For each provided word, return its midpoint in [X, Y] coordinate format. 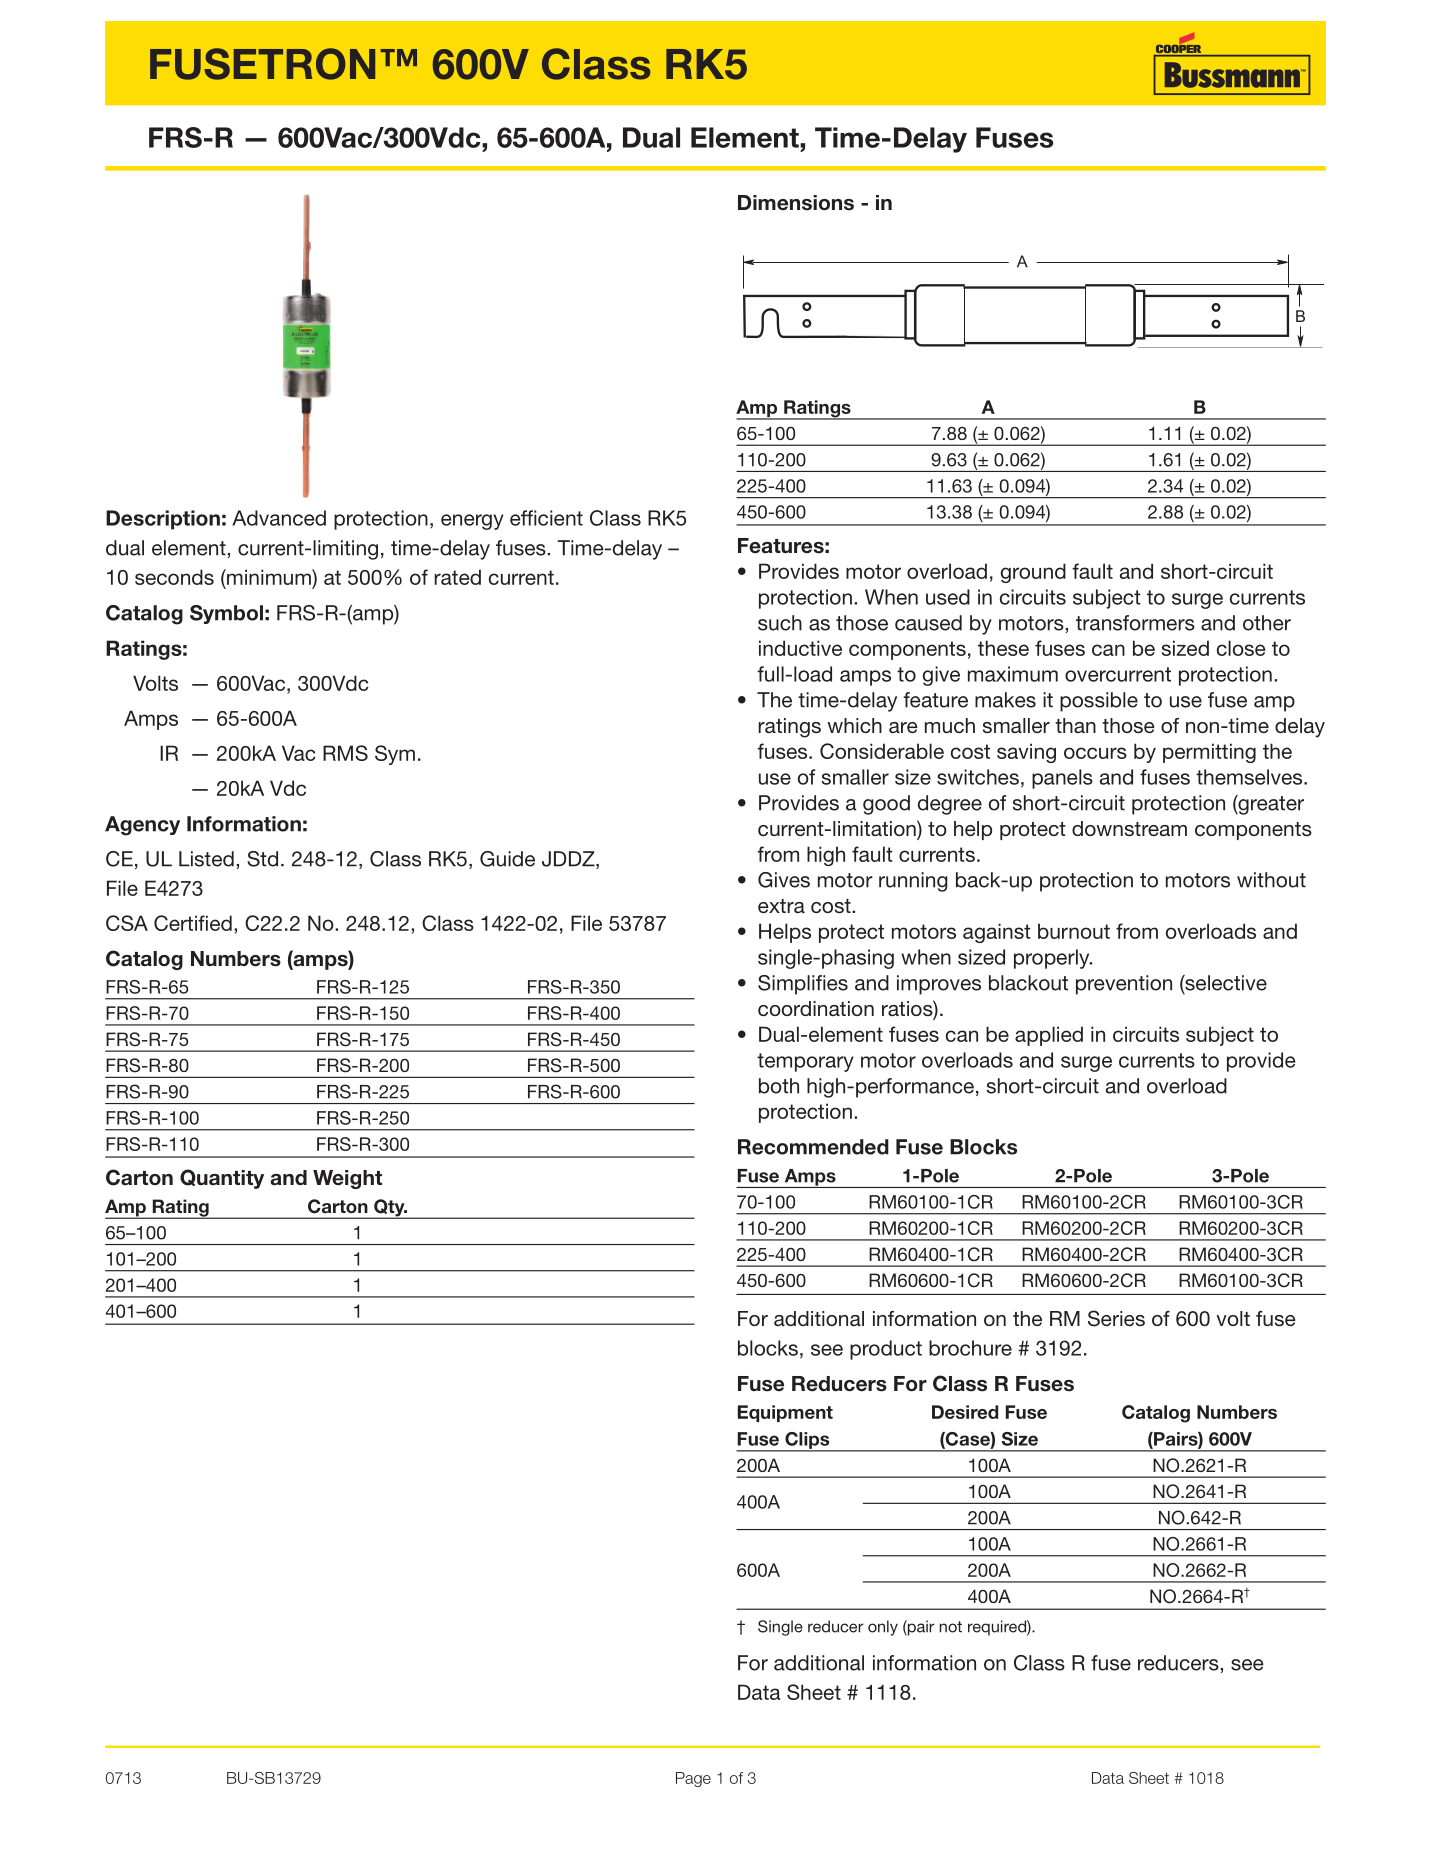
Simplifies [803, 985]
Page [693, 1779]
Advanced [279, 518]
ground [1033, 573]
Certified [193, 923]
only [883, 1628]
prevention [1124, 985]
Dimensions [796, 203]
